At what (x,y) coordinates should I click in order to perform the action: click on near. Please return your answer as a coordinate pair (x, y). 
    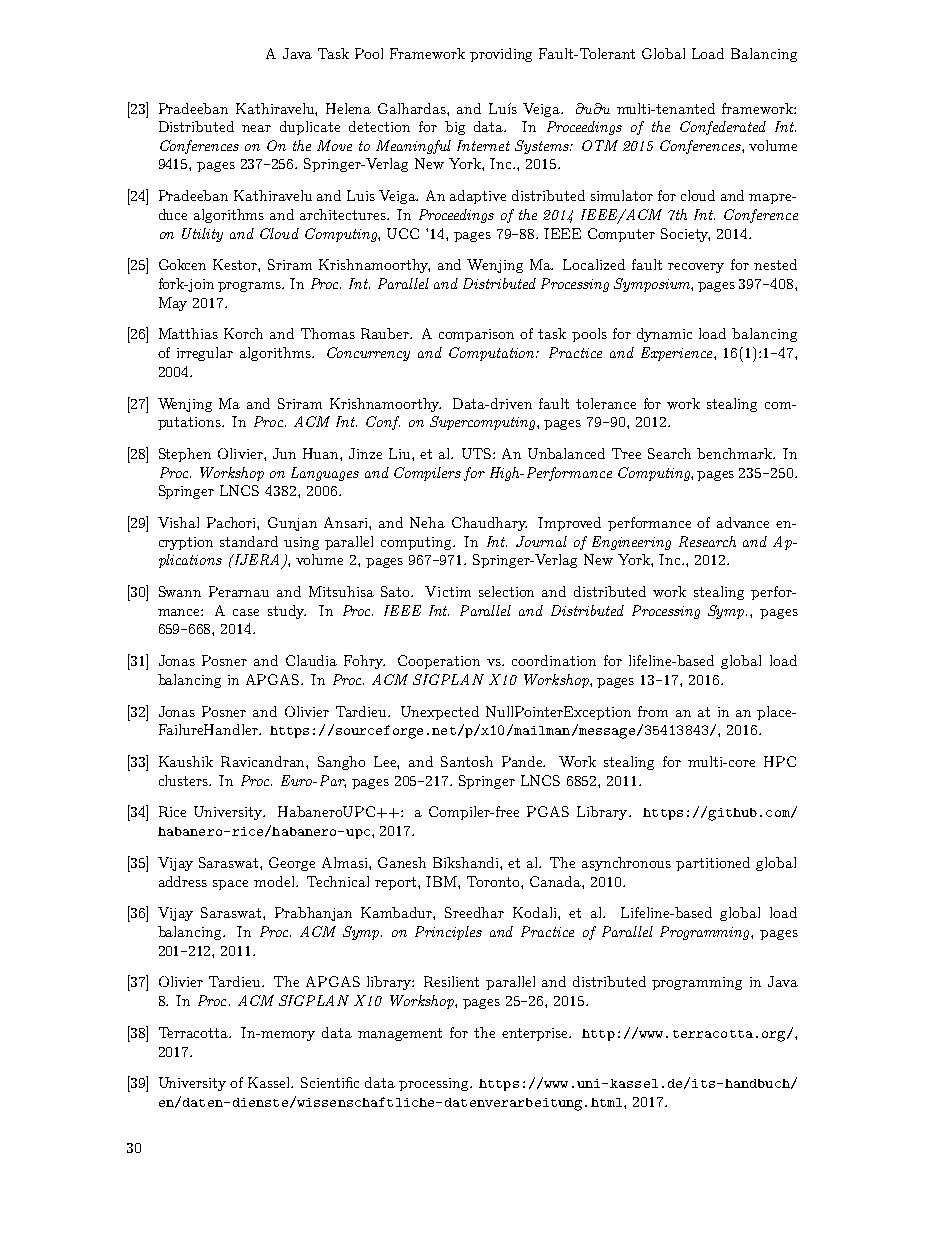
    Looking at the image, I should click on (256, 128).
